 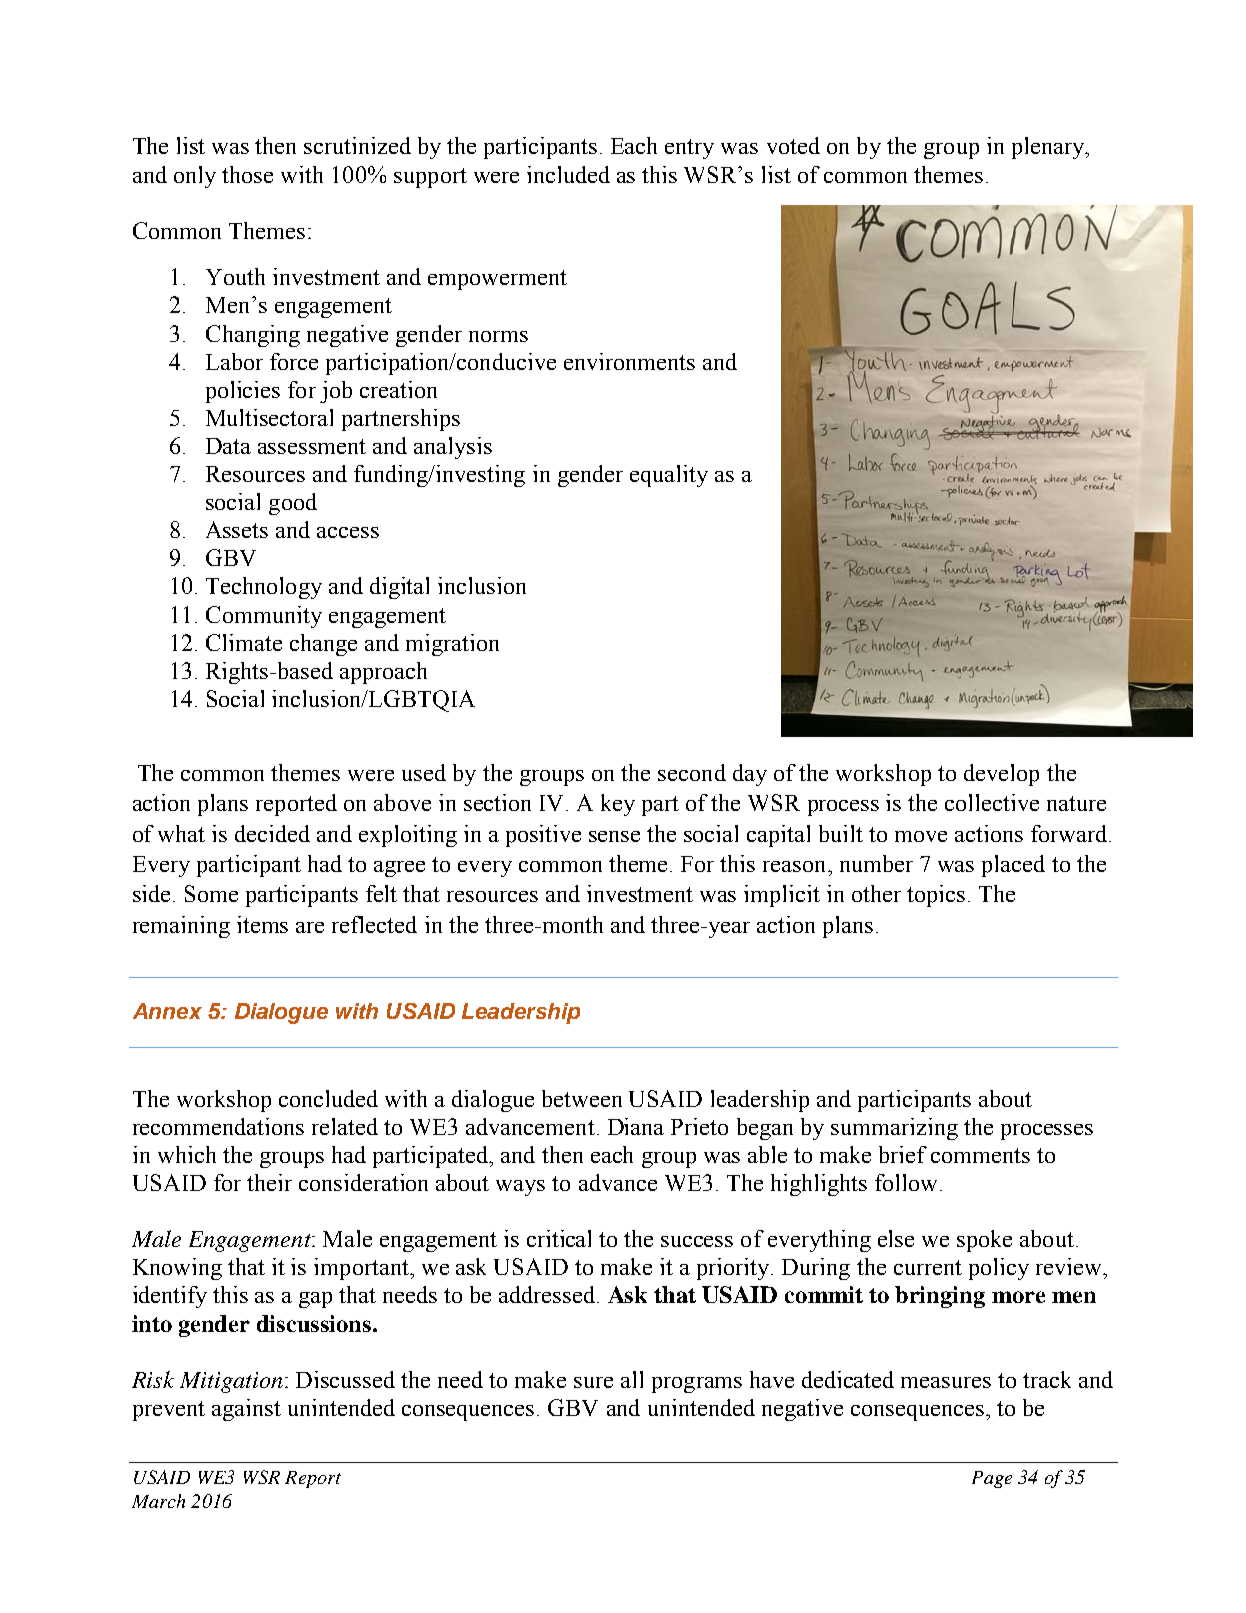 I want to click on migration, so click(x=452, y=645).
